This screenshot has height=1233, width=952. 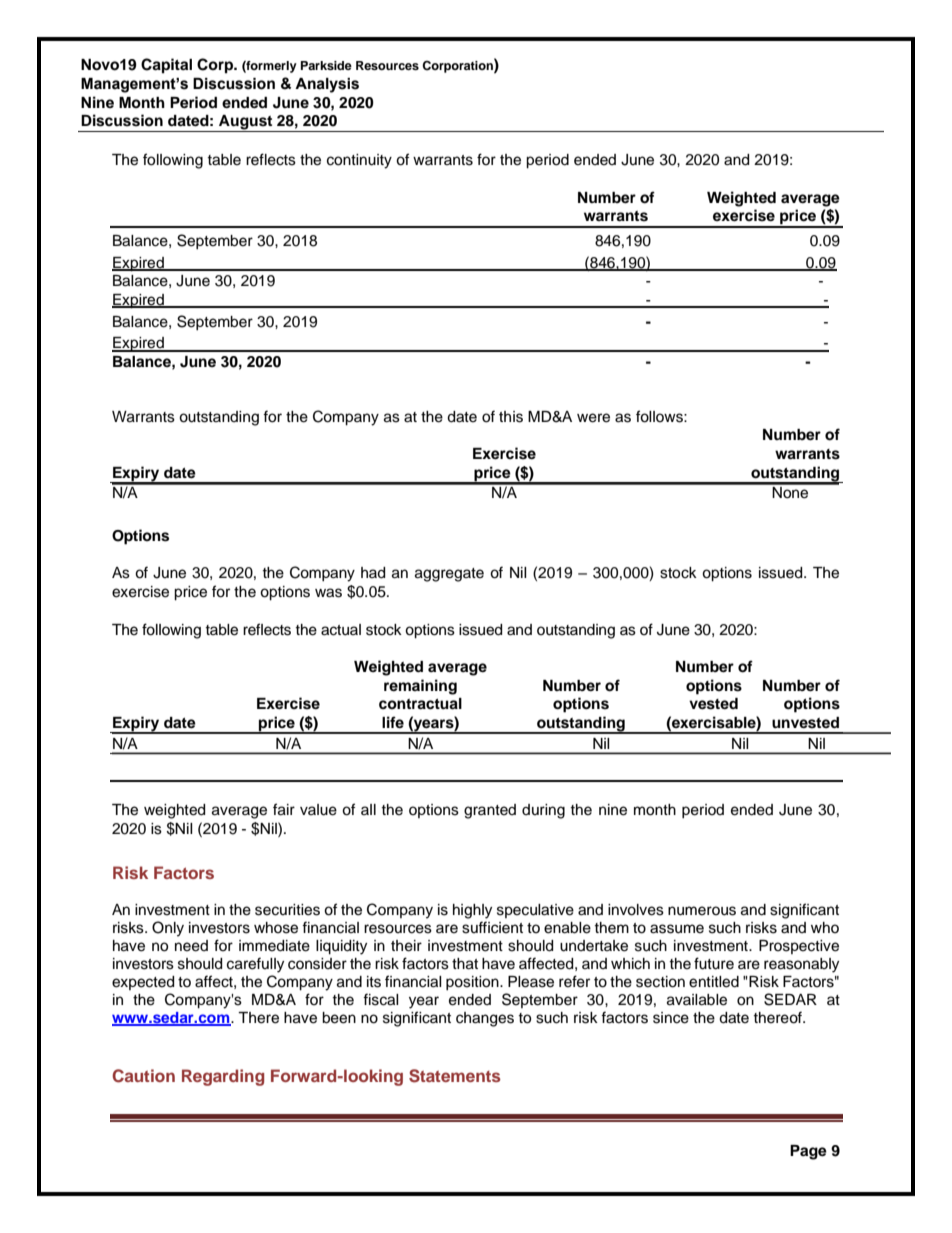 What do you see at coordinates (359, 161) in the screenshot?
I see `continuity` at bounding box center [359, 161].
